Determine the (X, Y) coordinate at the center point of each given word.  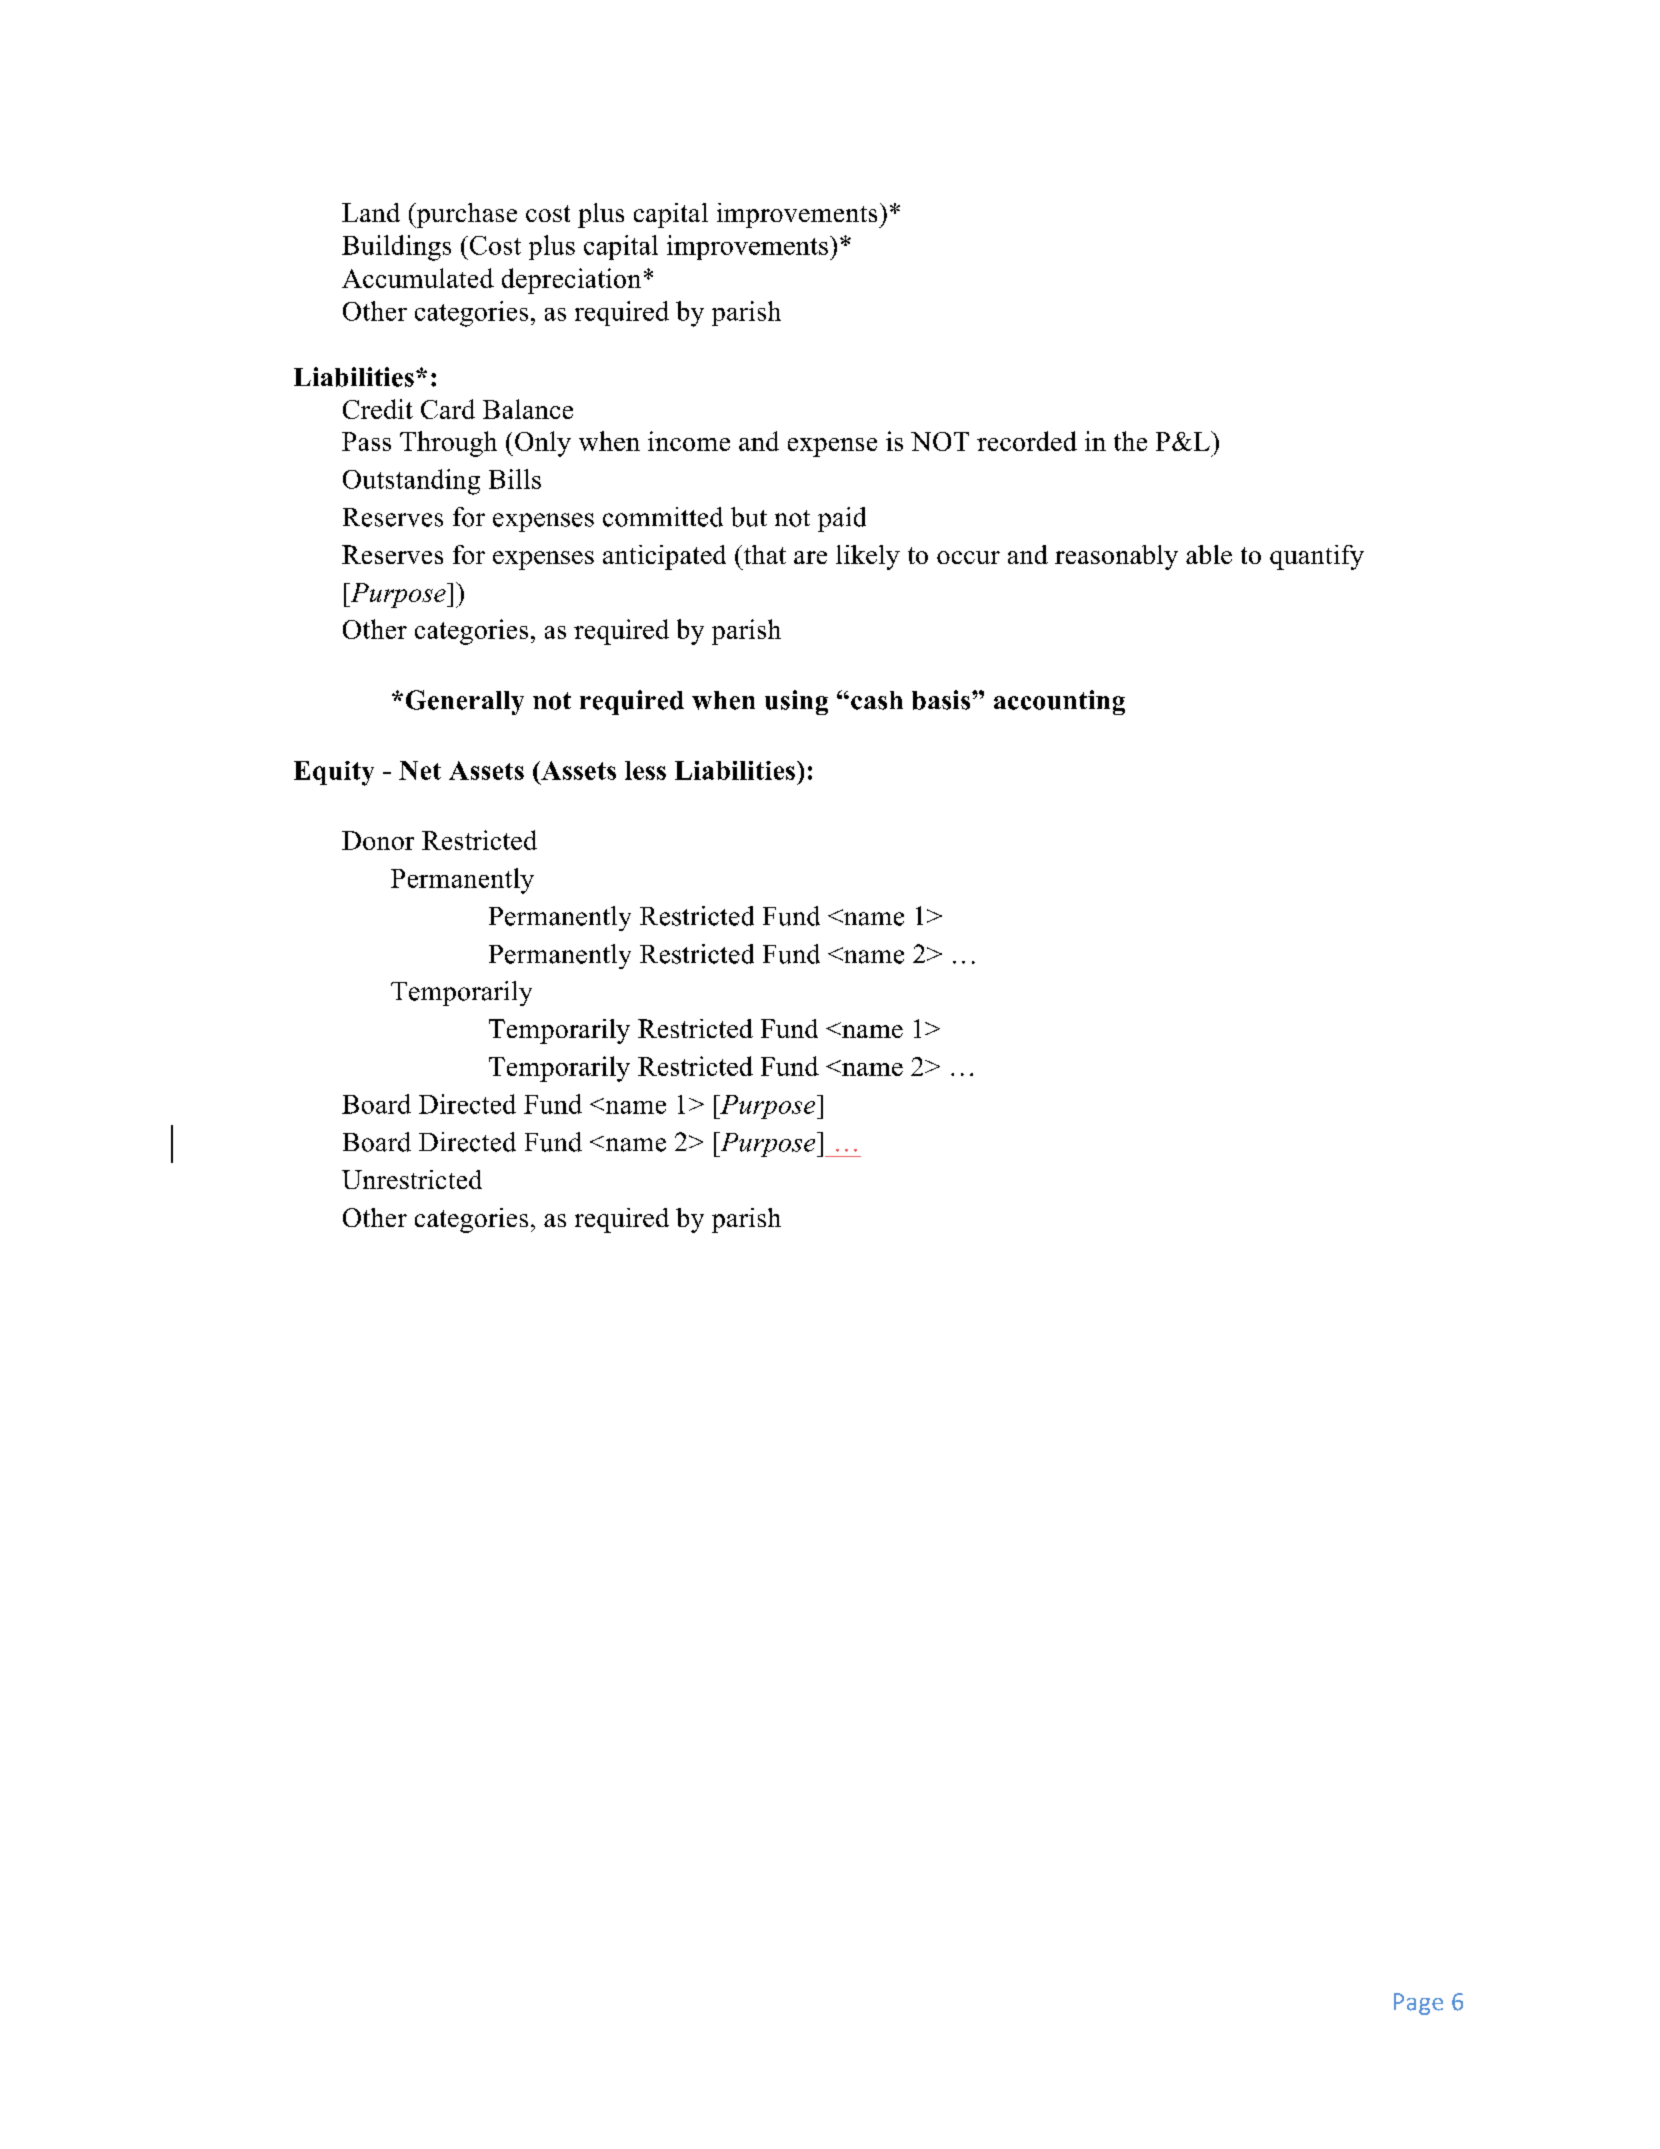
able (1209, 554)
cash (877, 700)
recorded (1027, 441)
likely (868, 557)
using (796, 702)
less (645, 770)
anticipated (664, 557)
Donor (378, 840)
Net (420, 770)
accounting (1059, 702)
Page (1418, 2004)
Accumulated (418, 278)
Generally (465, 702)
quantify (1317, 557)
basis (942, 700)
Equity (334, 773)
